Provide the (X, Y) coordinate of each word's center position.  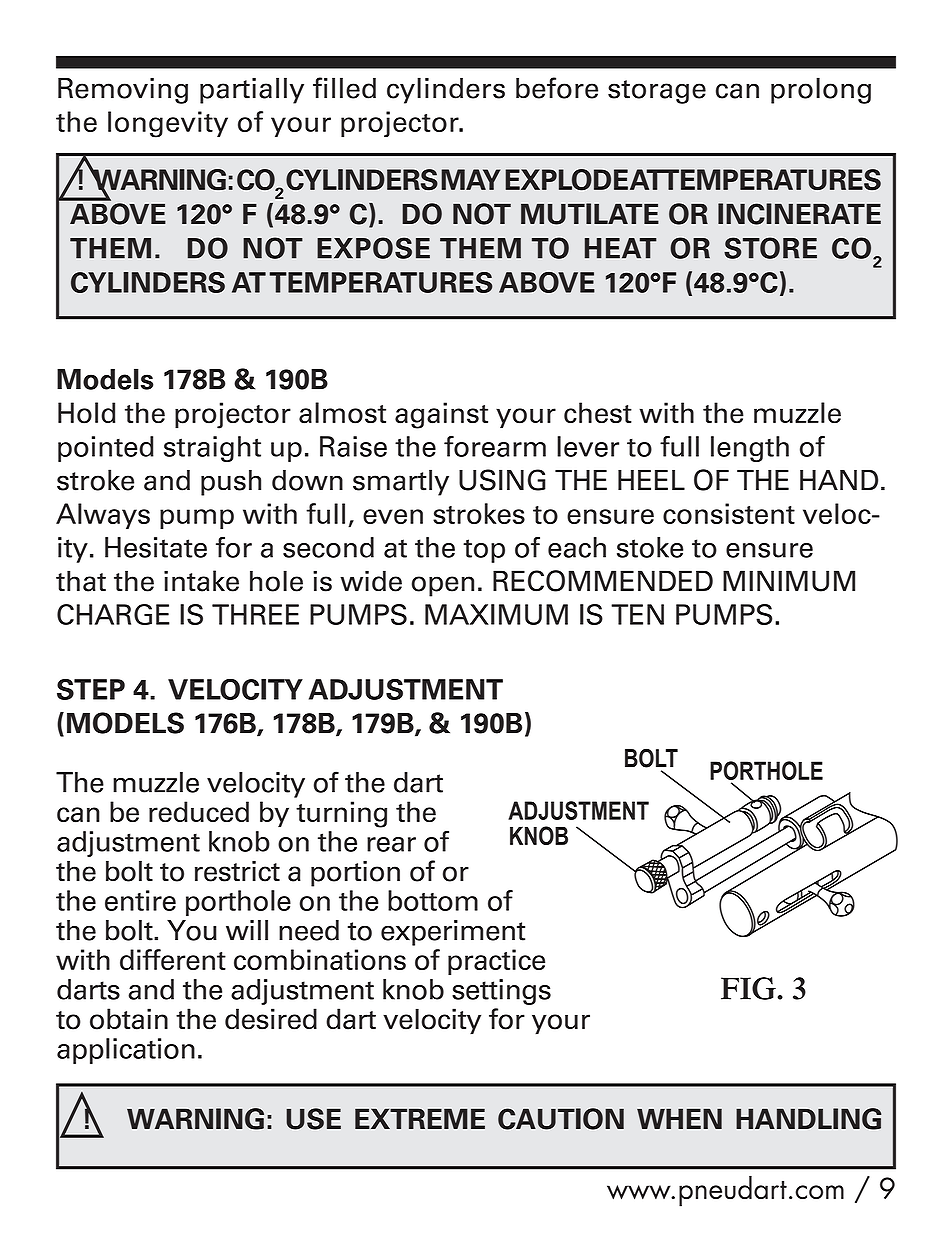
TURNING (341, 814)
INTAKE (201, 581)
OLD (96, 413)
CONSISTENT (729, 513)
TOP (484, 551)
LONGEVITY (168, 124)
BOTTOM (433, 900)
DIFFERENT (173, 959)
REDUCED (199, 812)
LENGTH (750, 449)
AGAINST (441, 415)
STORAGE (657, 92)
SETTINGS (501, 992)
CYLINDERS (446, 90)
